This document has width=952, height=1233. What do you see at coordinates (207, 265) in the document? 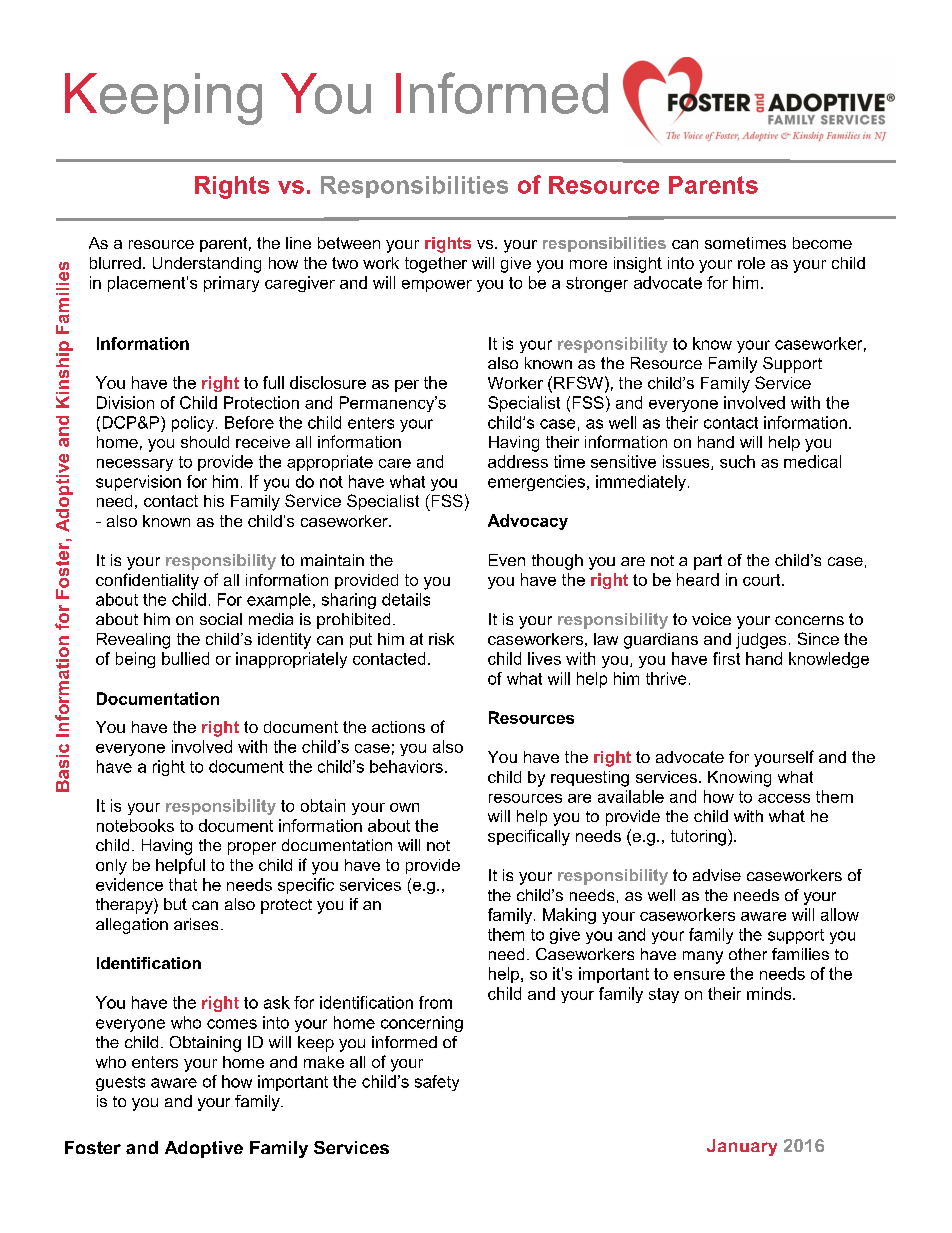
I see `Understanding` at bounding box center [207, 265].
